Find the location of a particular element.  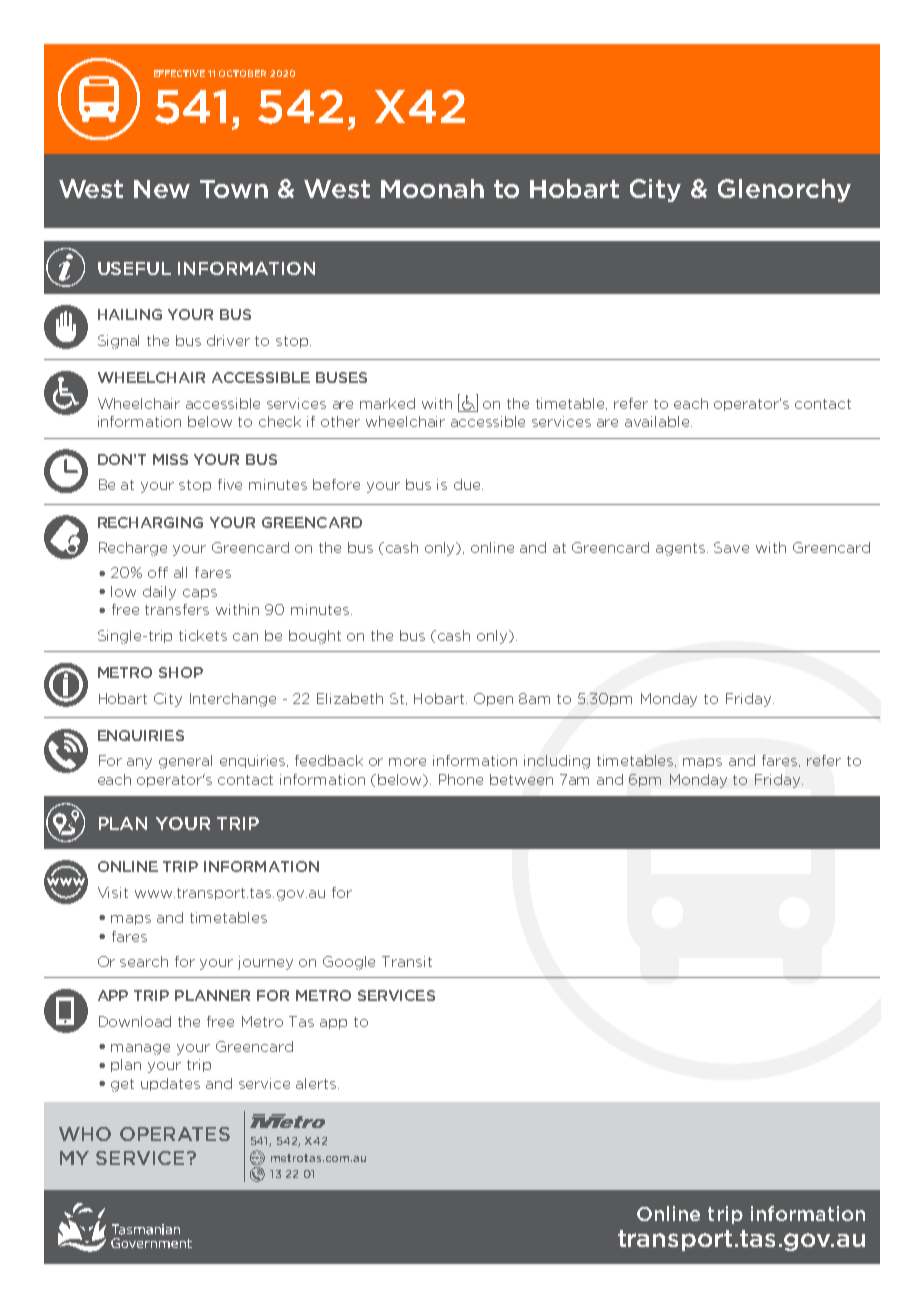

RECHARGING is located at coordinates (150, 522).
